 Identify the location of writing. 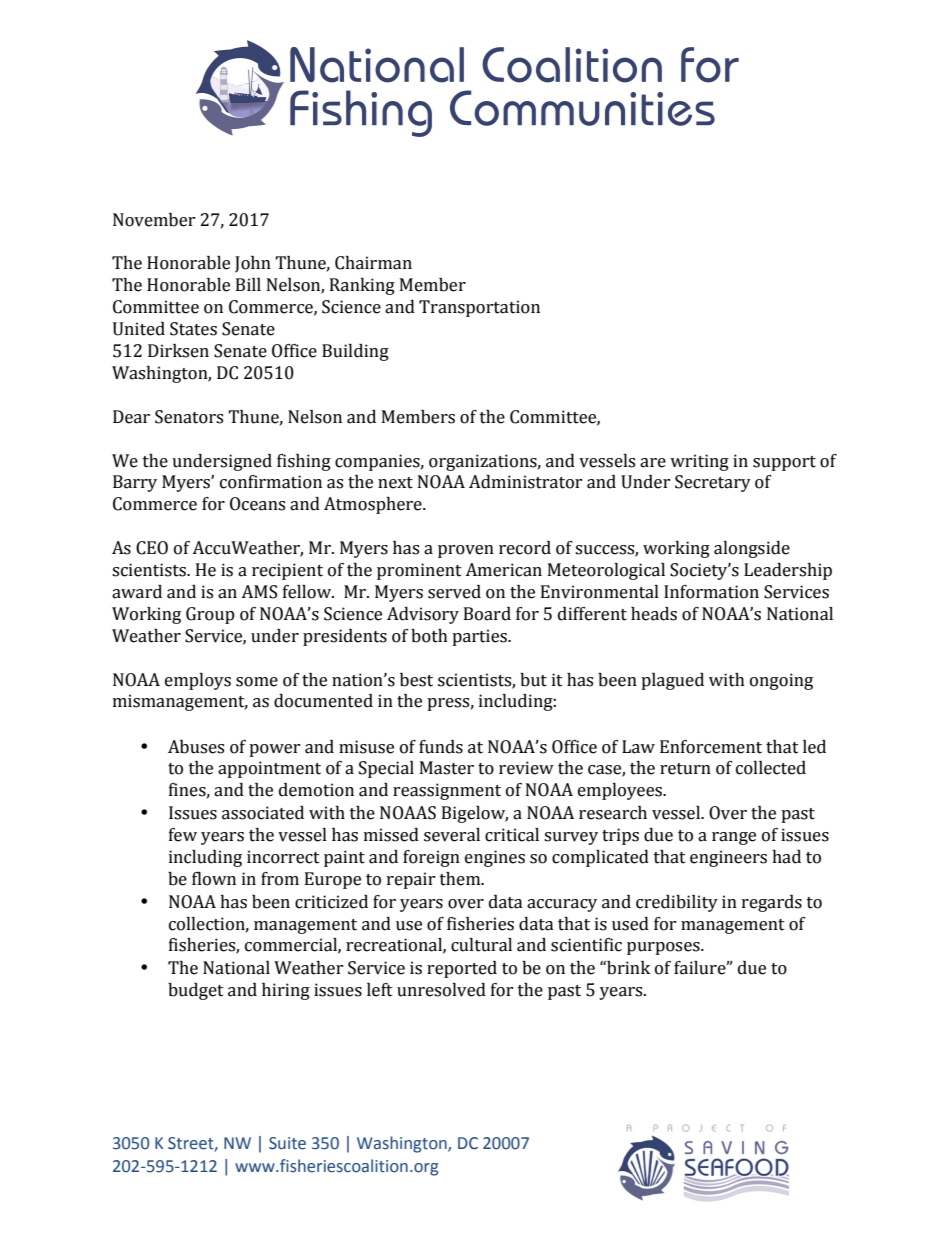
(699, 462).
